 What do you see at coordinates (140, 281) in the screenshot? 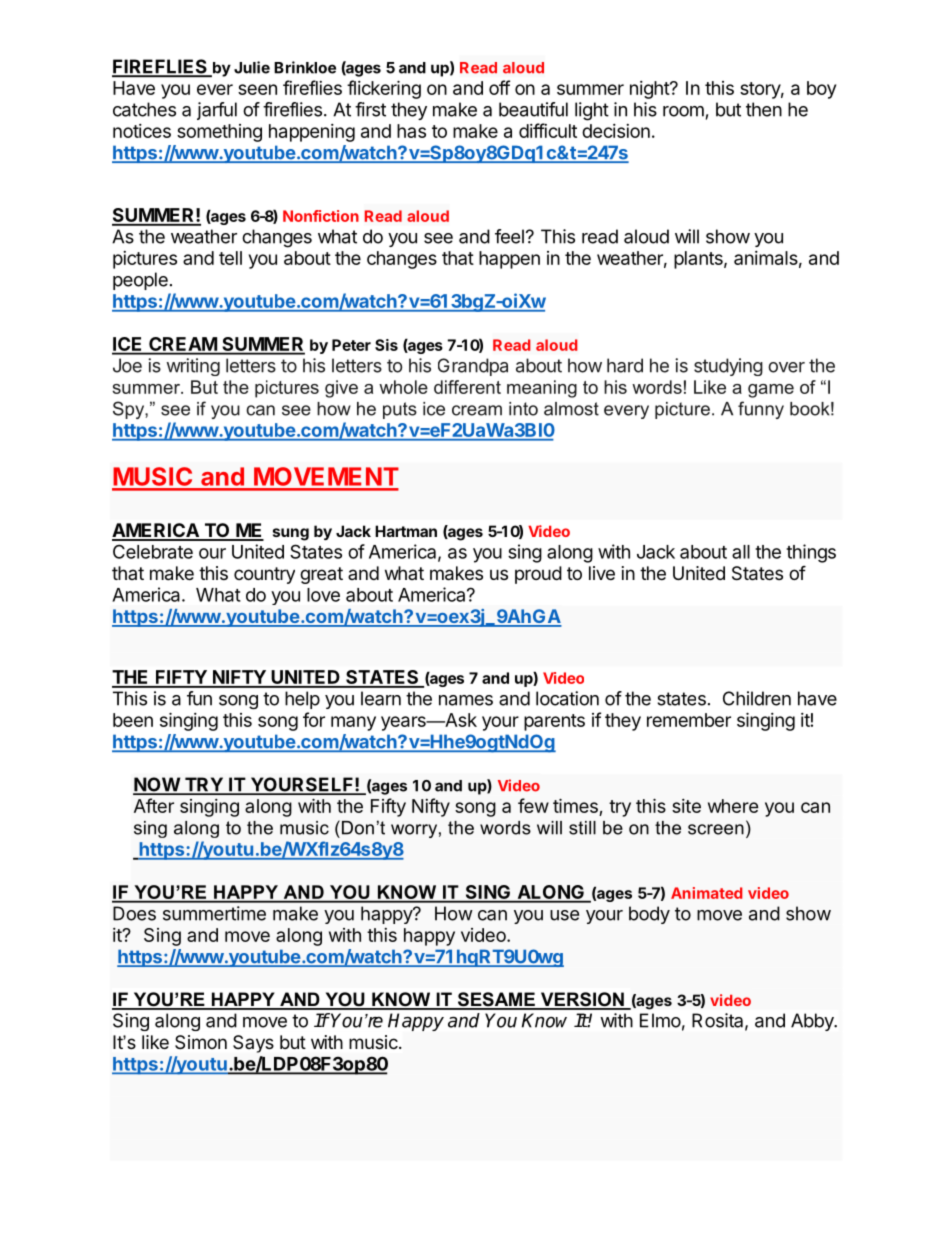
I see `people` at bounding box center [140, 281].
